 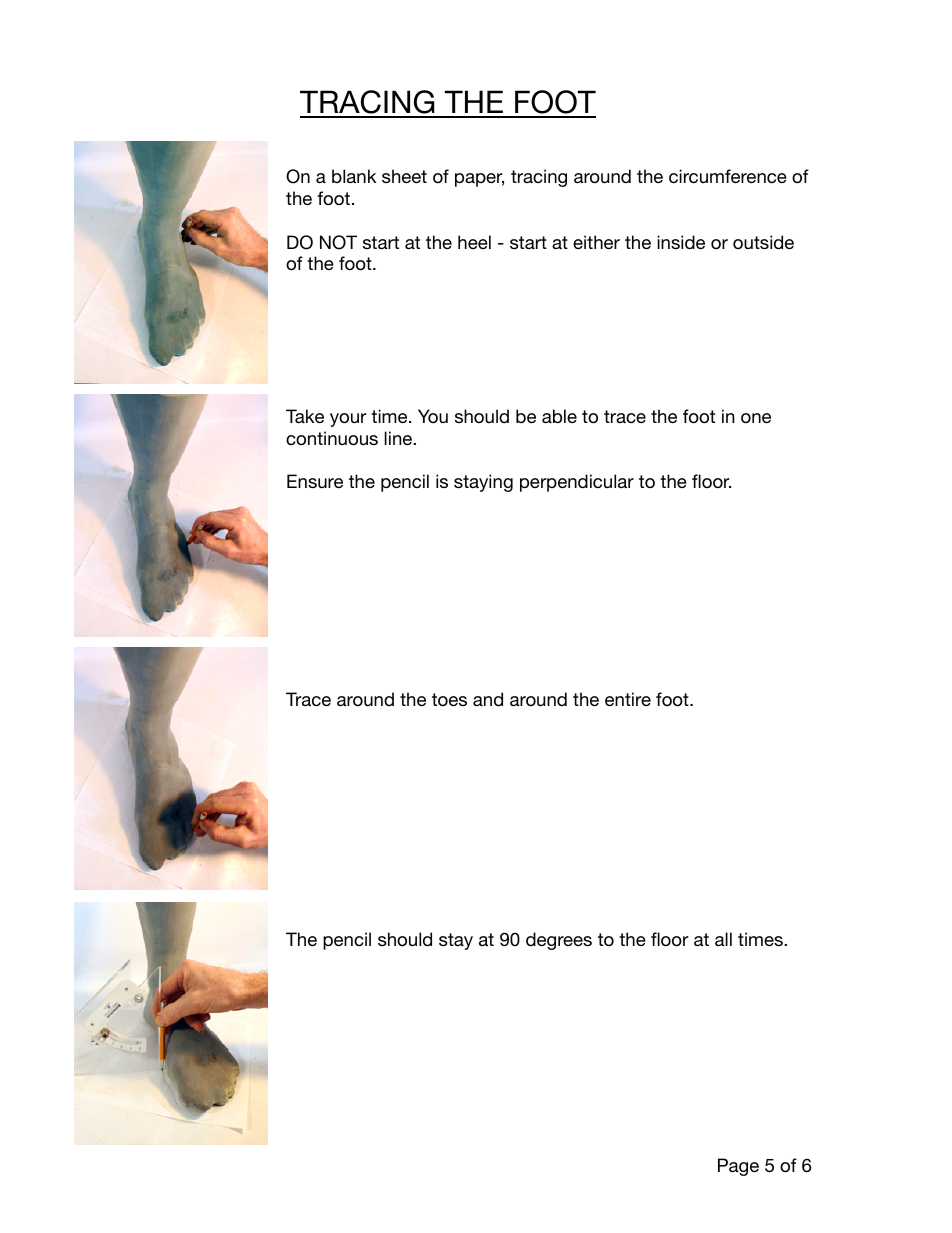 What do you see at coordinates (756, 418) in the screenshot?
I see `one` at bounding box center [756, 418].
